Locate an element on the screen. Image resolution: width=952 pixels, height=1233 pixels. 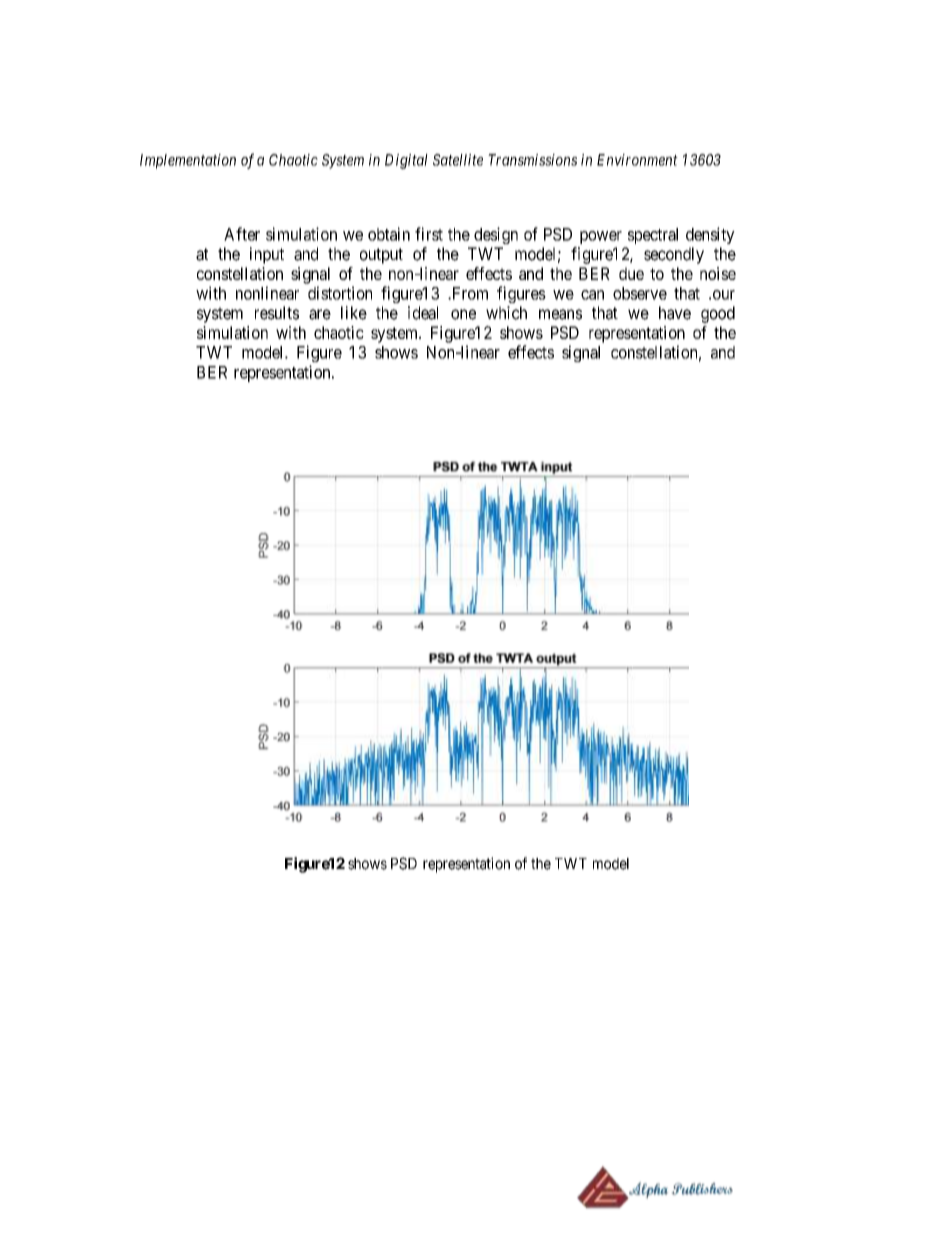
results is located at coordinates (277, 313).
